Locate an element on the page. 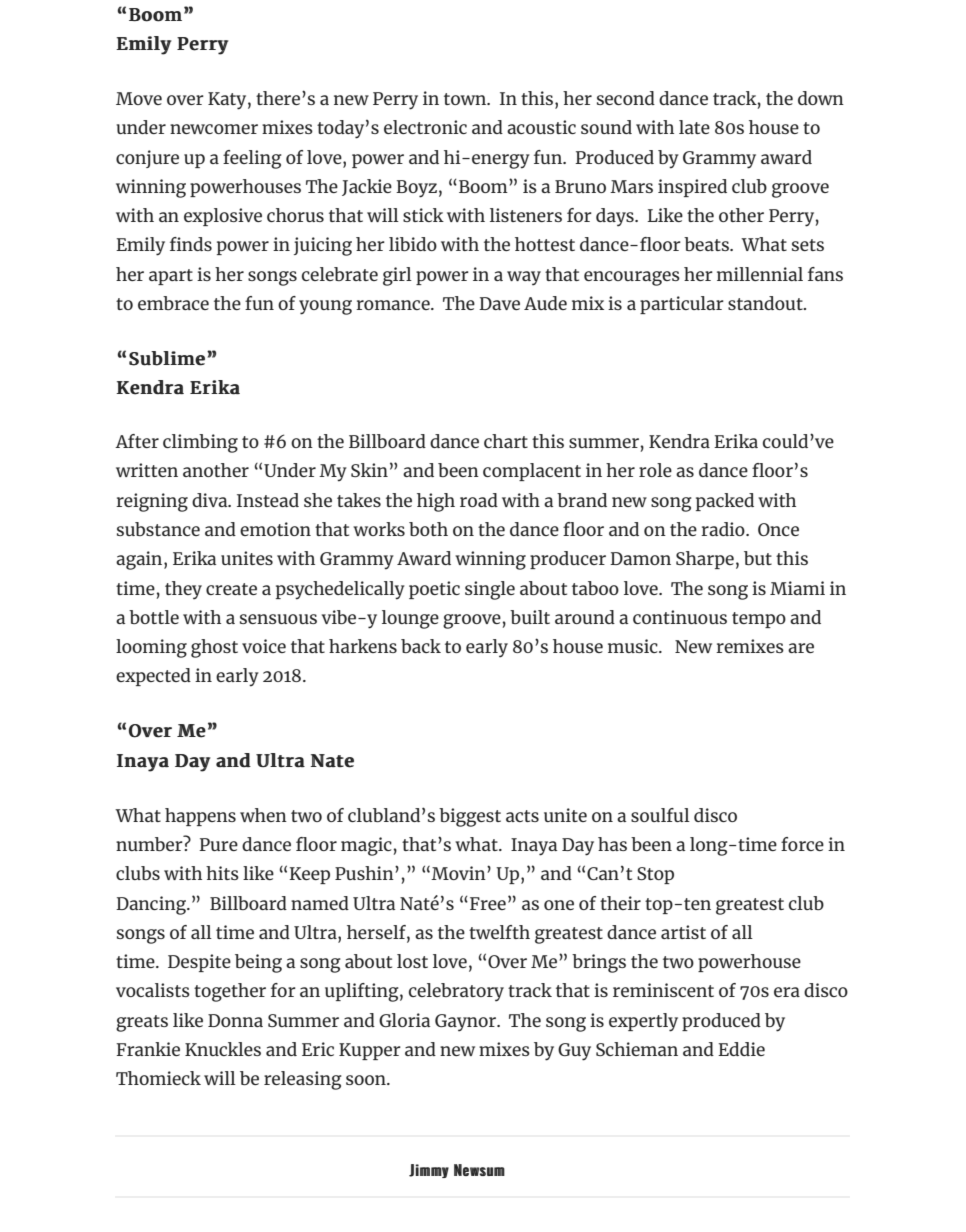 The height and width of the image is (1232, 966). force is located at coordinates (802, 844).
